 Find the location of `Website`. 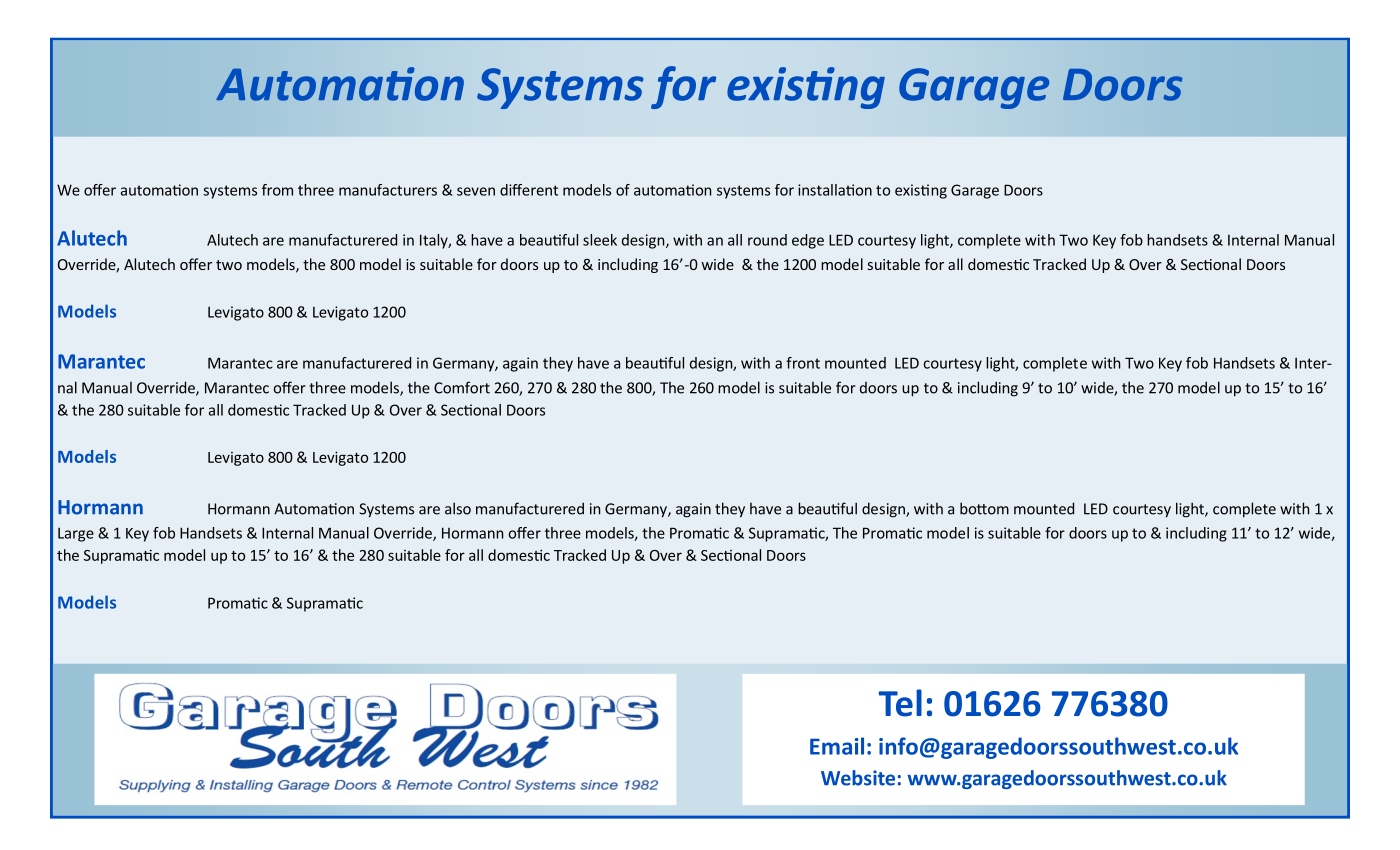

Website is located at coordinates (858, 778).
